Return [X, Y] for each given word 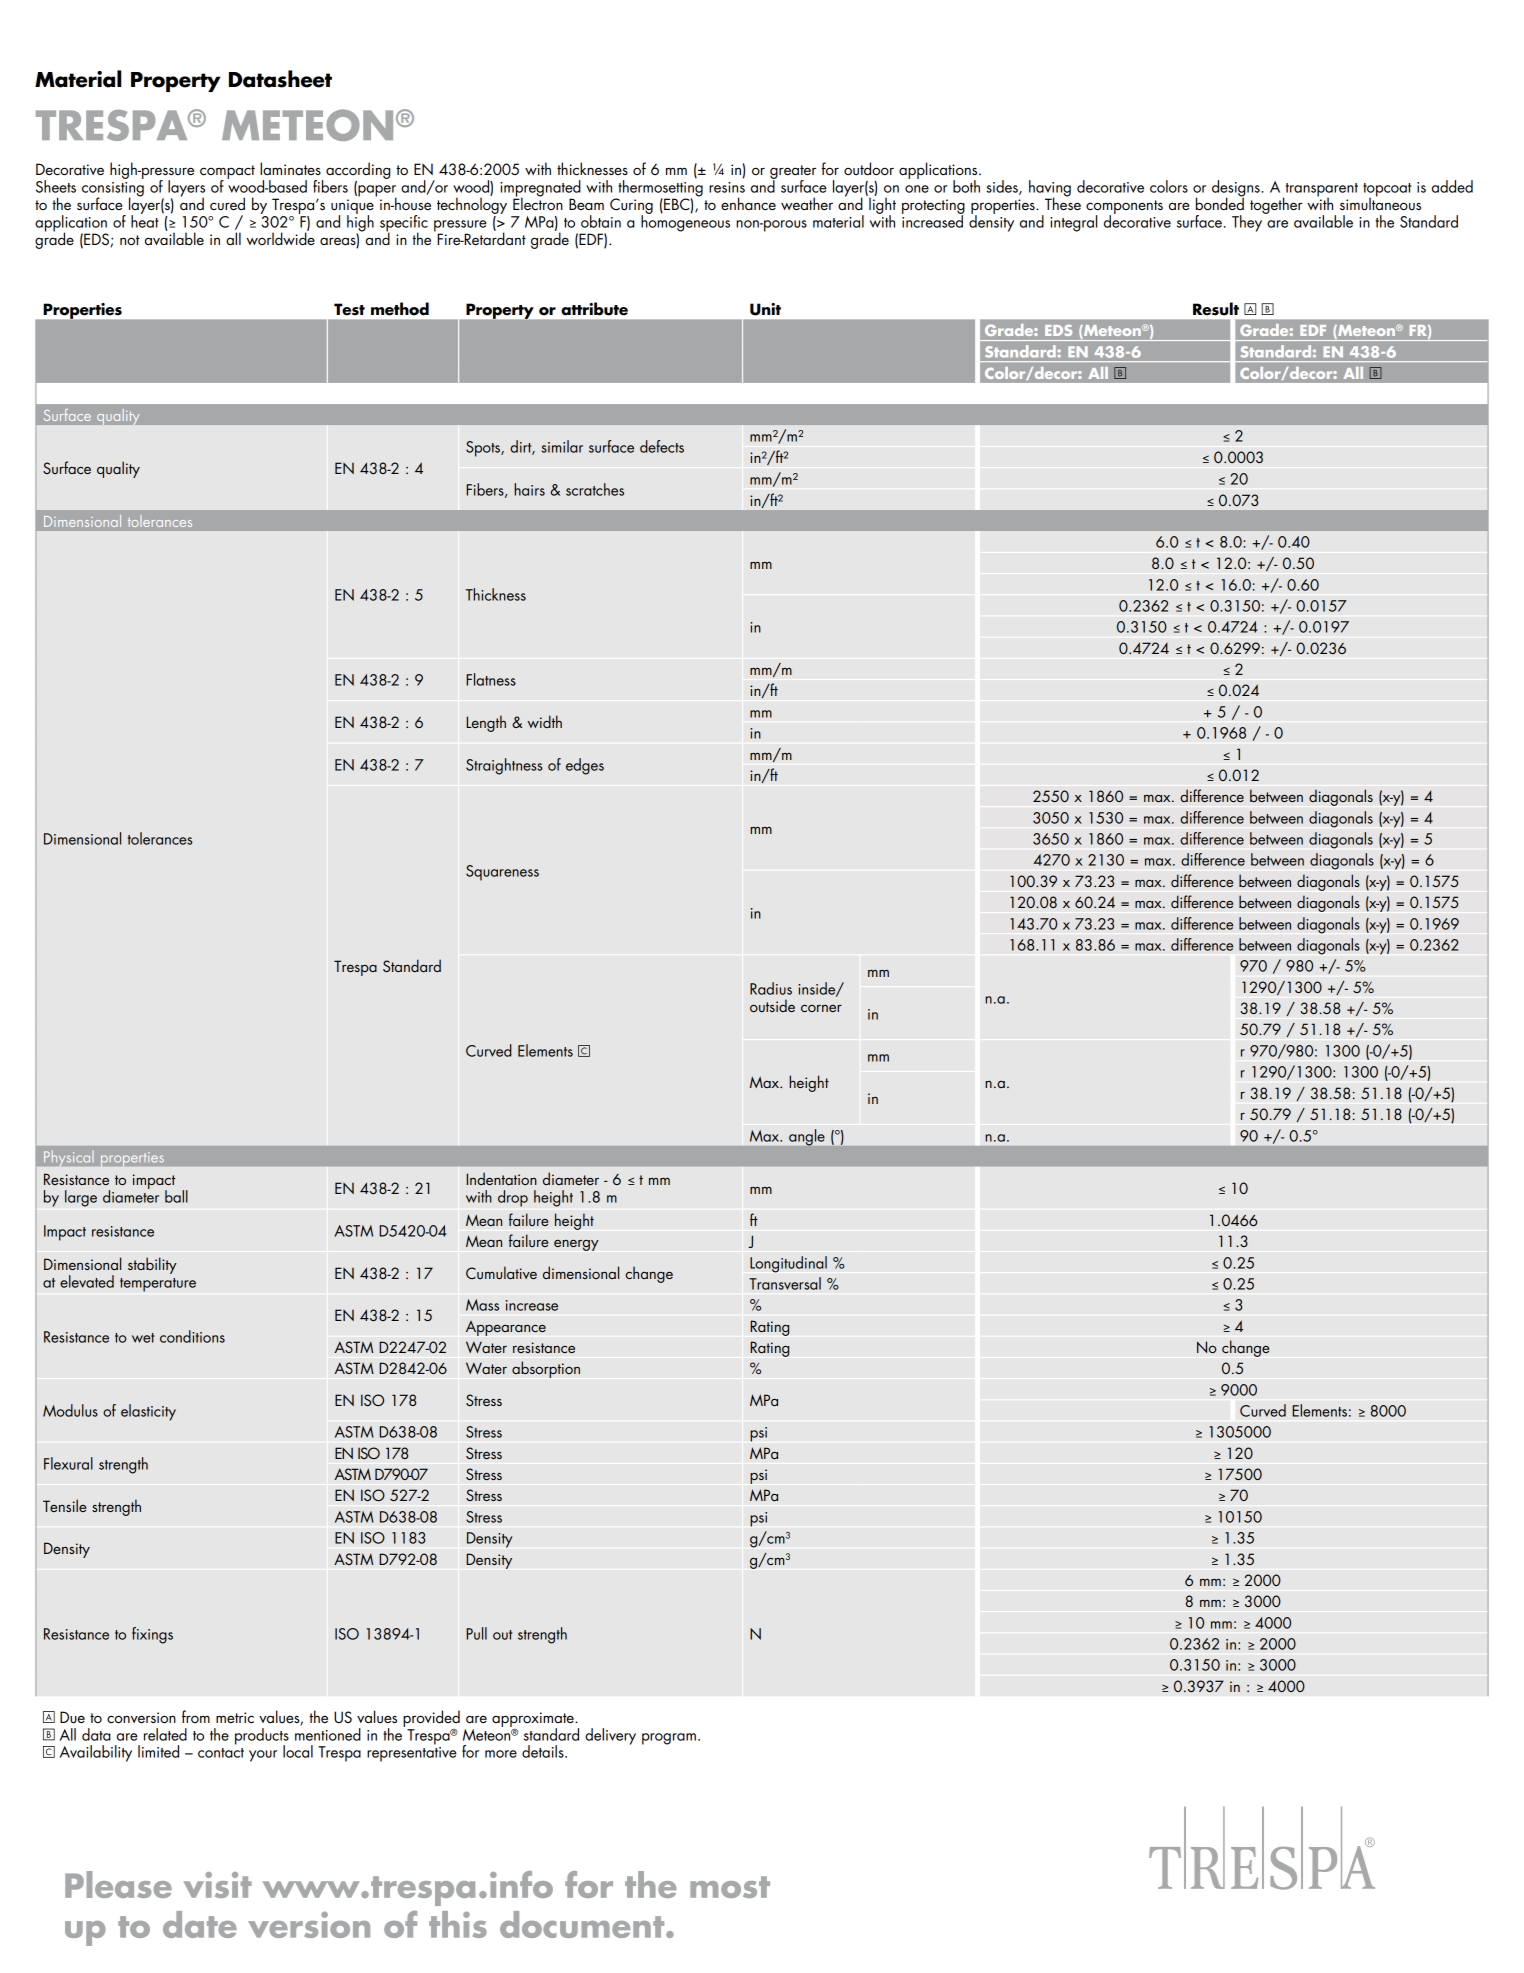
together [1276, 205]
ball [176, 1196]
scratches [595, 489]
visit [218, 1885]
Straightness [504, 766]
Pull [476, 1633]
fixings [152, 1635]
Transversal [785, 1283]
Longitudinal [788, 1264]
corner [821, 1008]
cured [227, 203]
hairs [529, 489]
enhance [748, 203]
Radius [771, 988]
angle [807, 1137]
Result [1216, 309]
